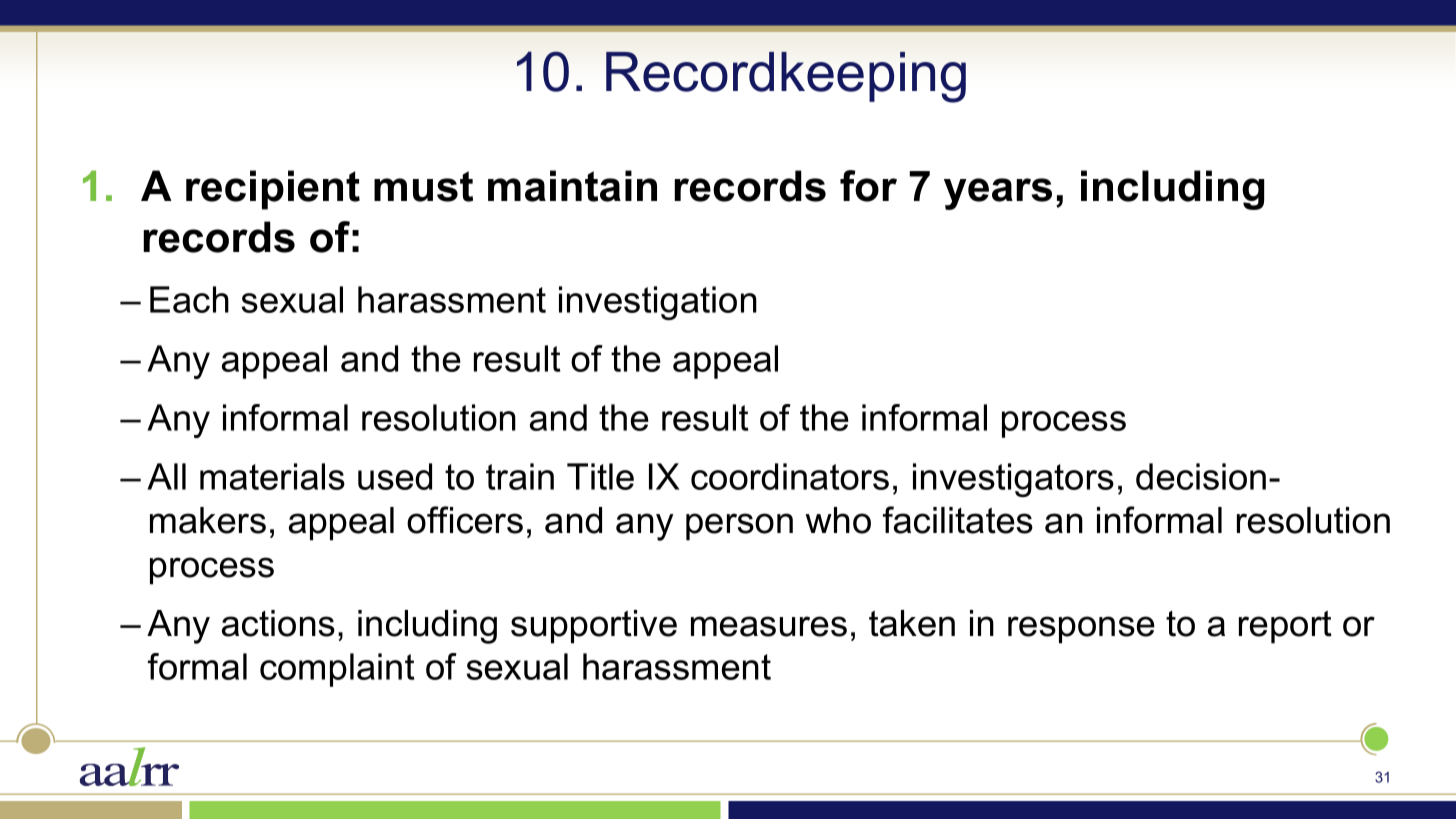 This document has height=819, width=1456. What do you see at coordinates (786, 77) in the document?
I see `Recordkeeping` at bounding box center [786, 77].
